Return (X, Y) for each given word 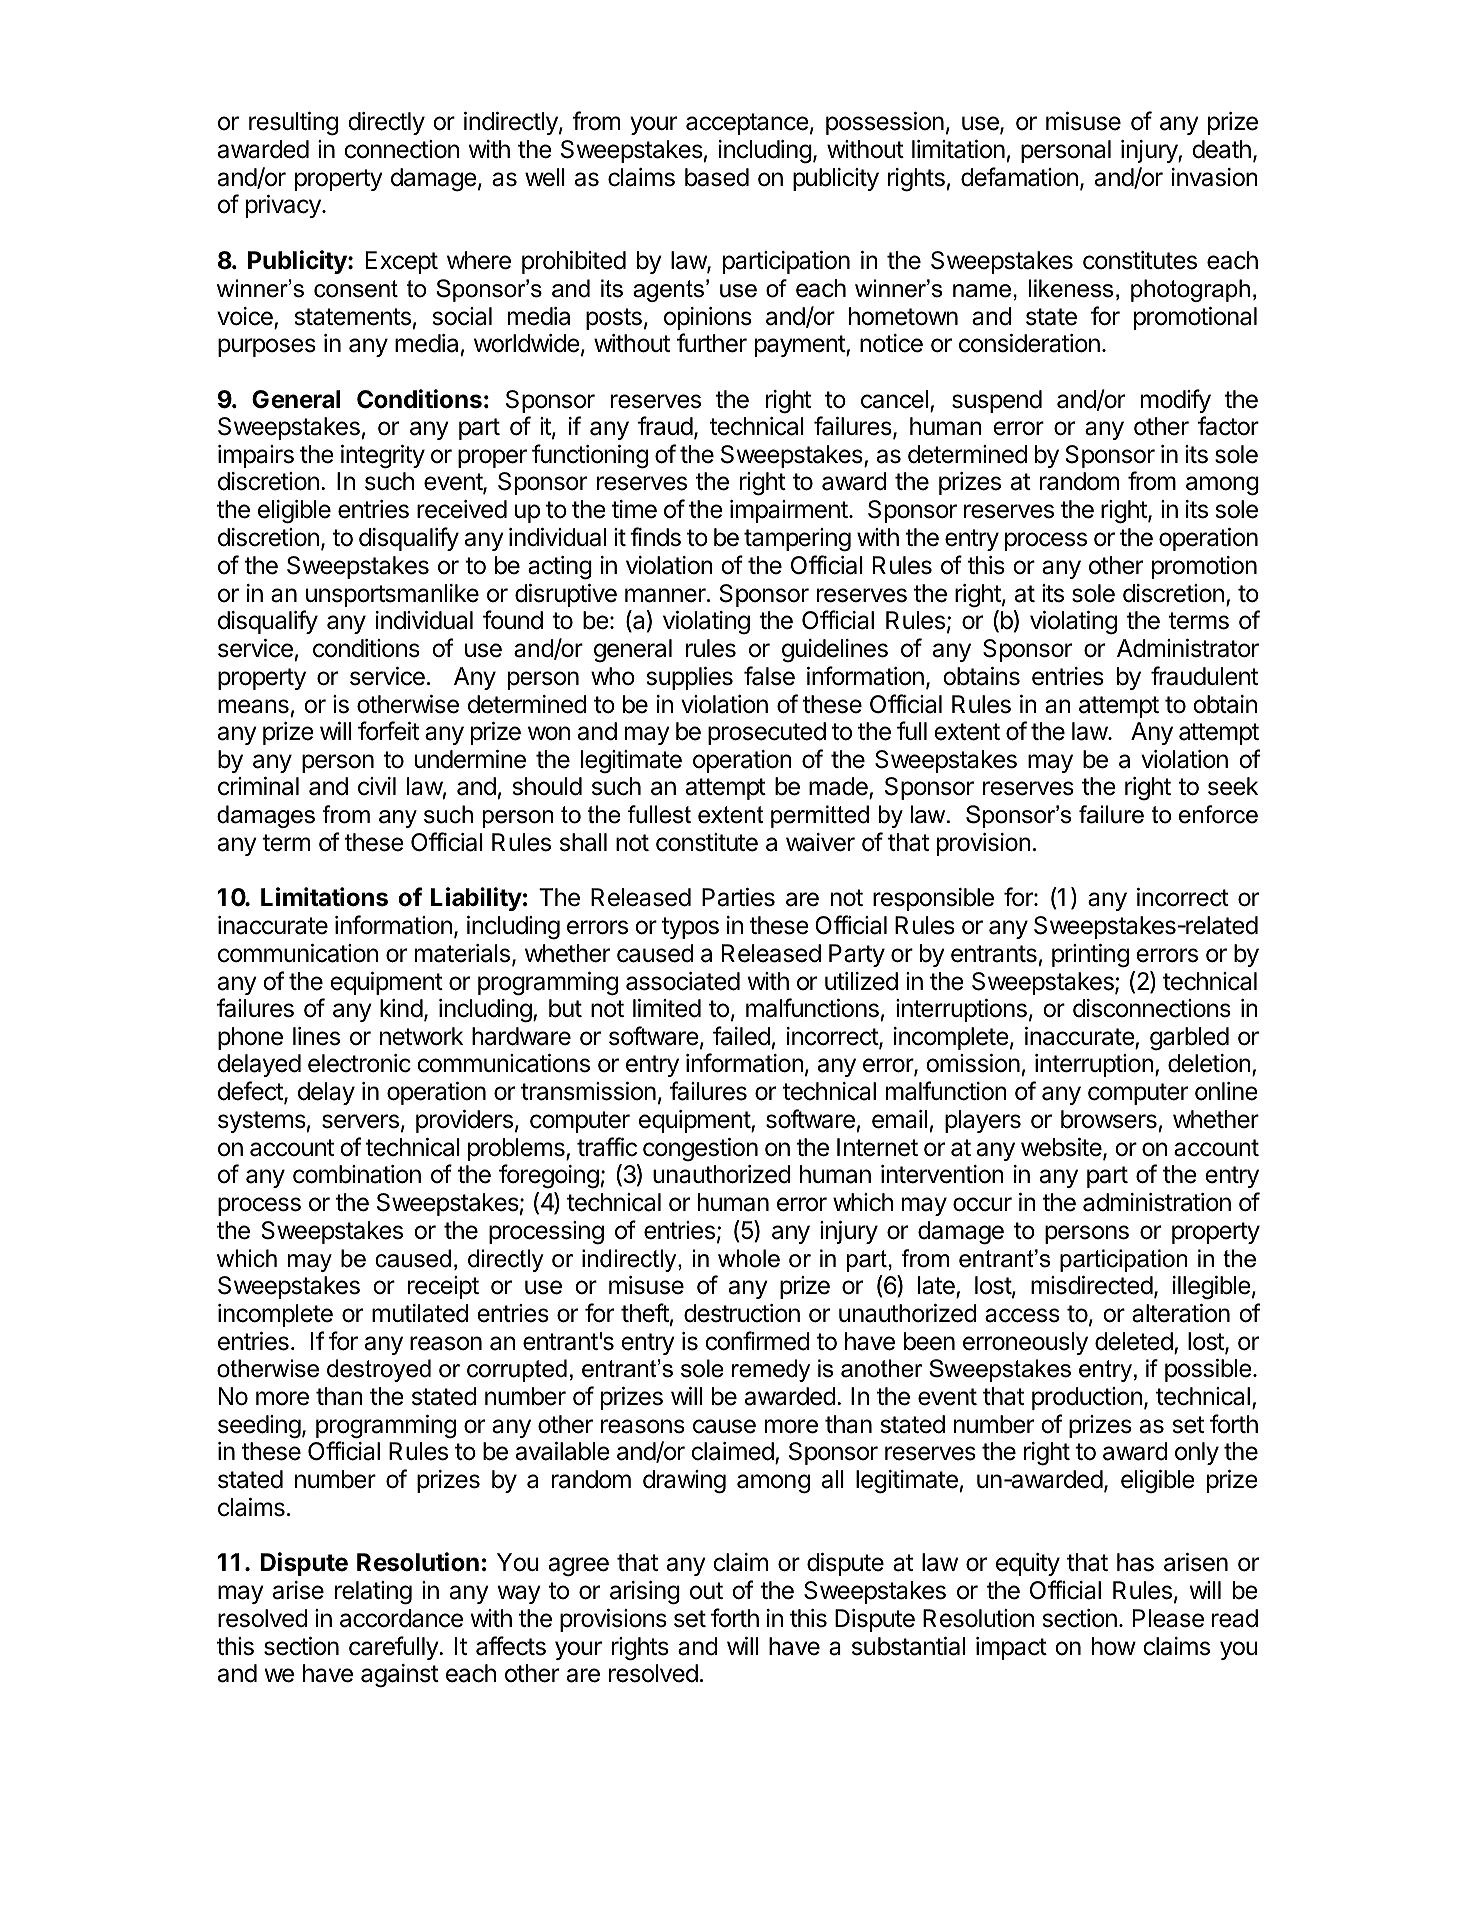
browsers (1109, 1119)
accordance (401, 1618)
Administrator (1188, 648)
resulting (293, 124)
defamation (1019, 177)
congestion (700, 1150)
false (769, 676)
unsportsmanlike (392, 595)
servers (360, 1121)
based (717, 177)
